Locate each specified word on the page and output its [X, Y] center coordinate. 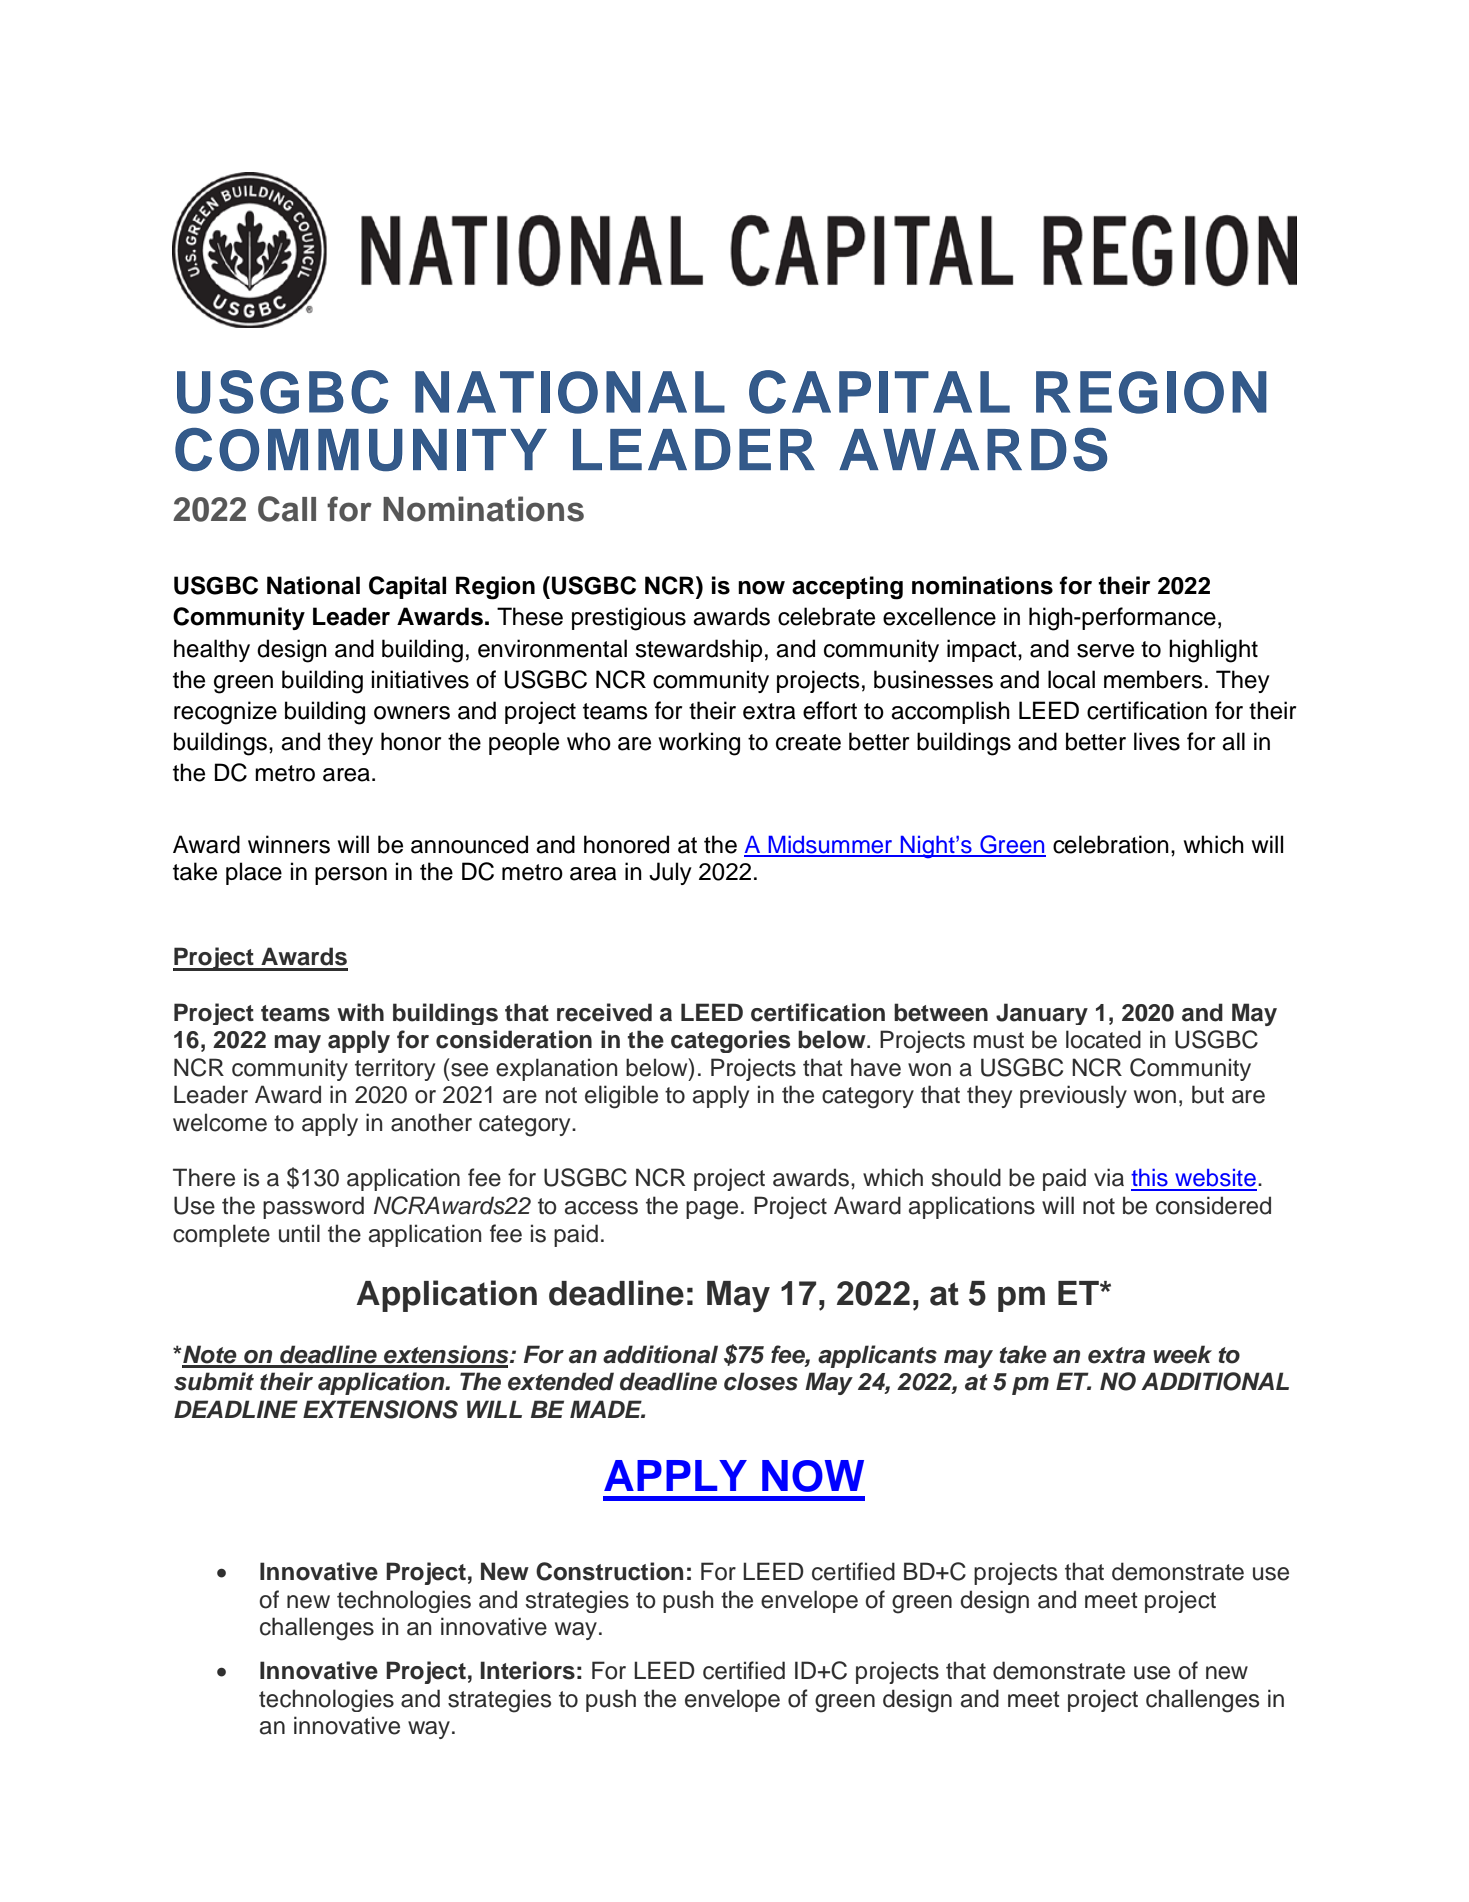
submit [214, 1381]
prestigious [629, 619]
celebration [1111, 844]
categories [730, 1041]
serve [1105, 651]
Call [287, 509]
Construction [609, 1571]
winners [289, 844]
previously [1073, 1096]
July [670, 873]
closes [761, 1381]
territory [395, 1069]
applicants [877, 1356]
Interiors [527, 1670]
